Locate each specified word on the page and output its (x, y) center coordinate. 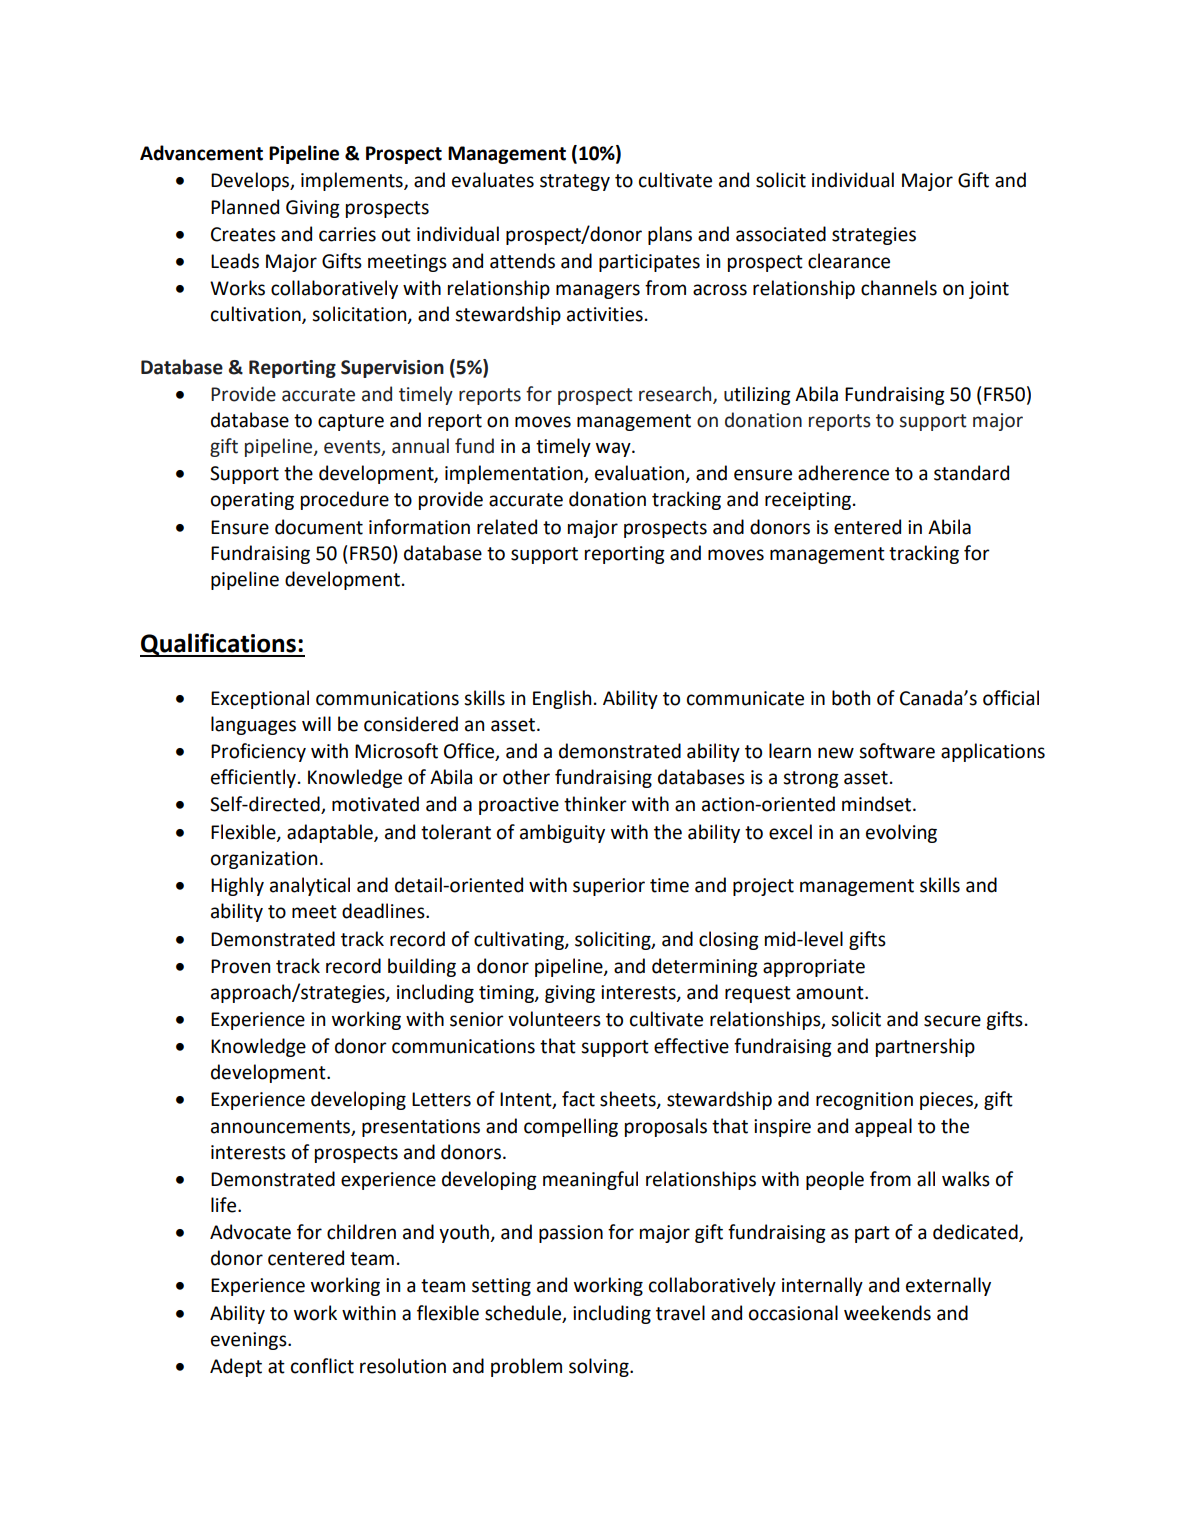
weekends (887, 1313)
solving (600, 1367)
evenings (250, 1341)
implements (353, 181)
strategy (575, 182)
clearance (849, 261)
